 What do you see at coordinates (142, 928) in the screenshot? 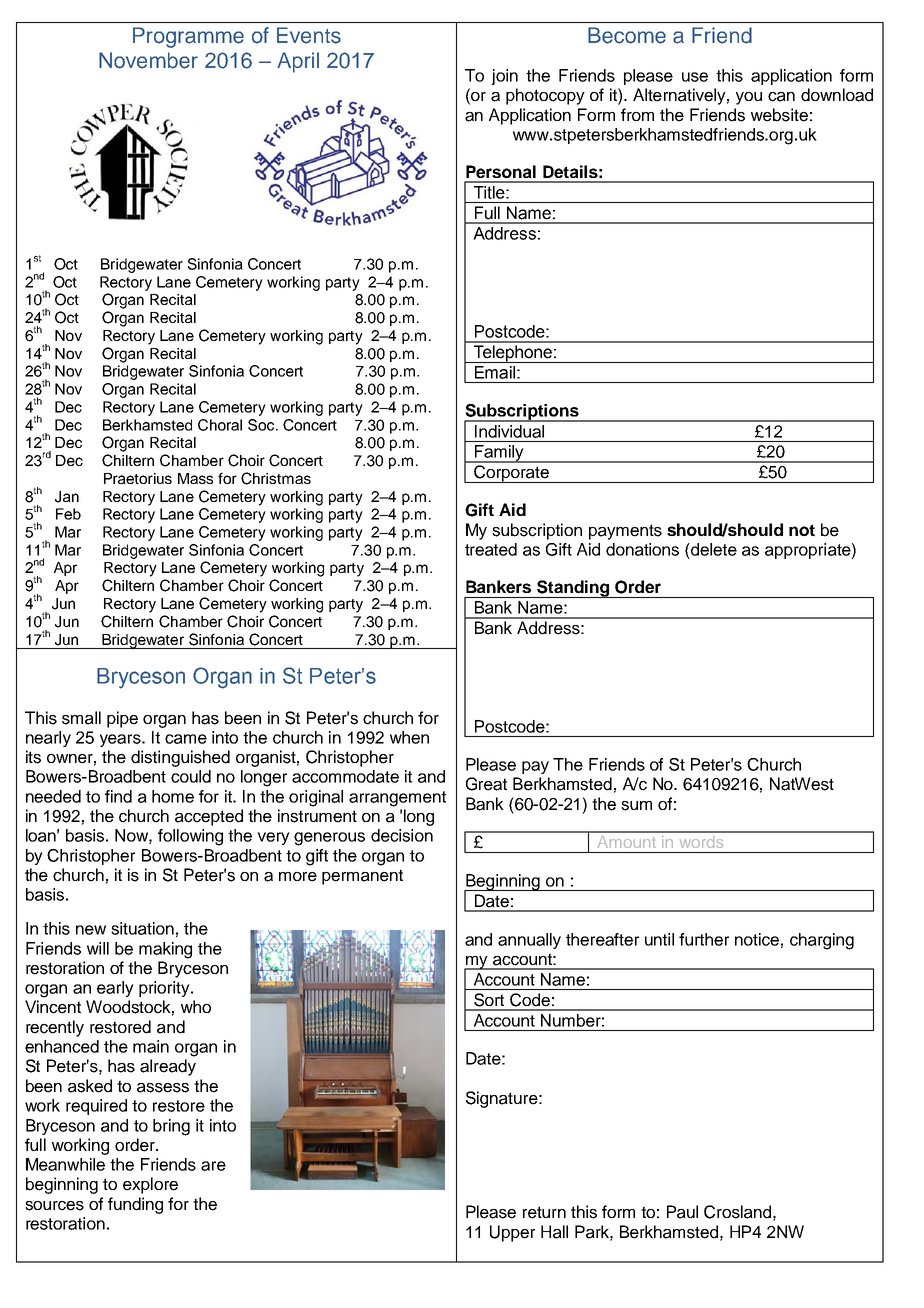
I see `situation` at bounding box center [142, 928].
